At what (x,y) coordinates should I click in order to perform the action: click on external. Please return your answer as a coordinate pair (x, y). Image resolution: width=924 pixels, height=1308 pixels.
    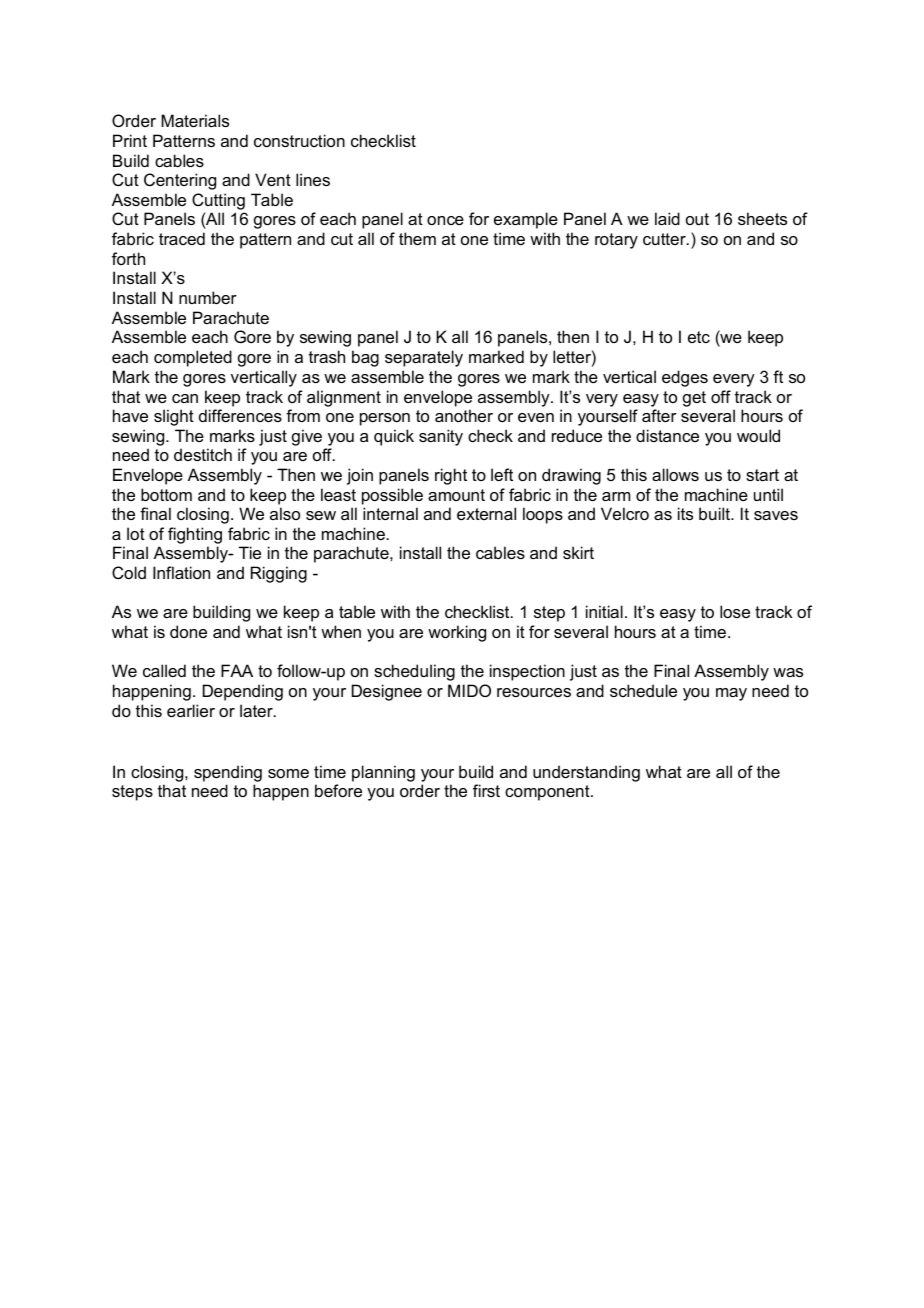
    Looking at the image, I should click on (486, 513).
